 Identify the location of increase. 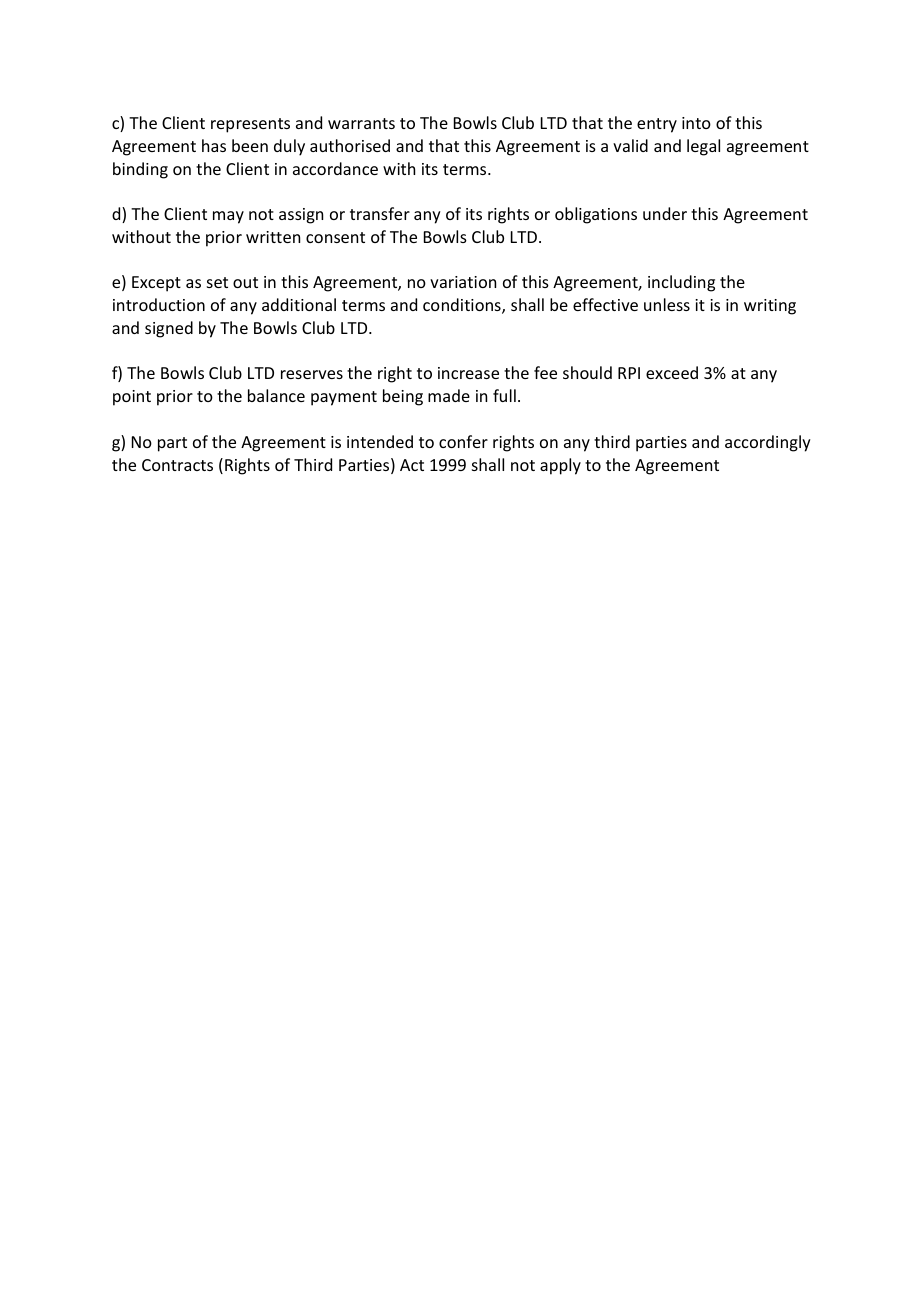
(468, 373).
